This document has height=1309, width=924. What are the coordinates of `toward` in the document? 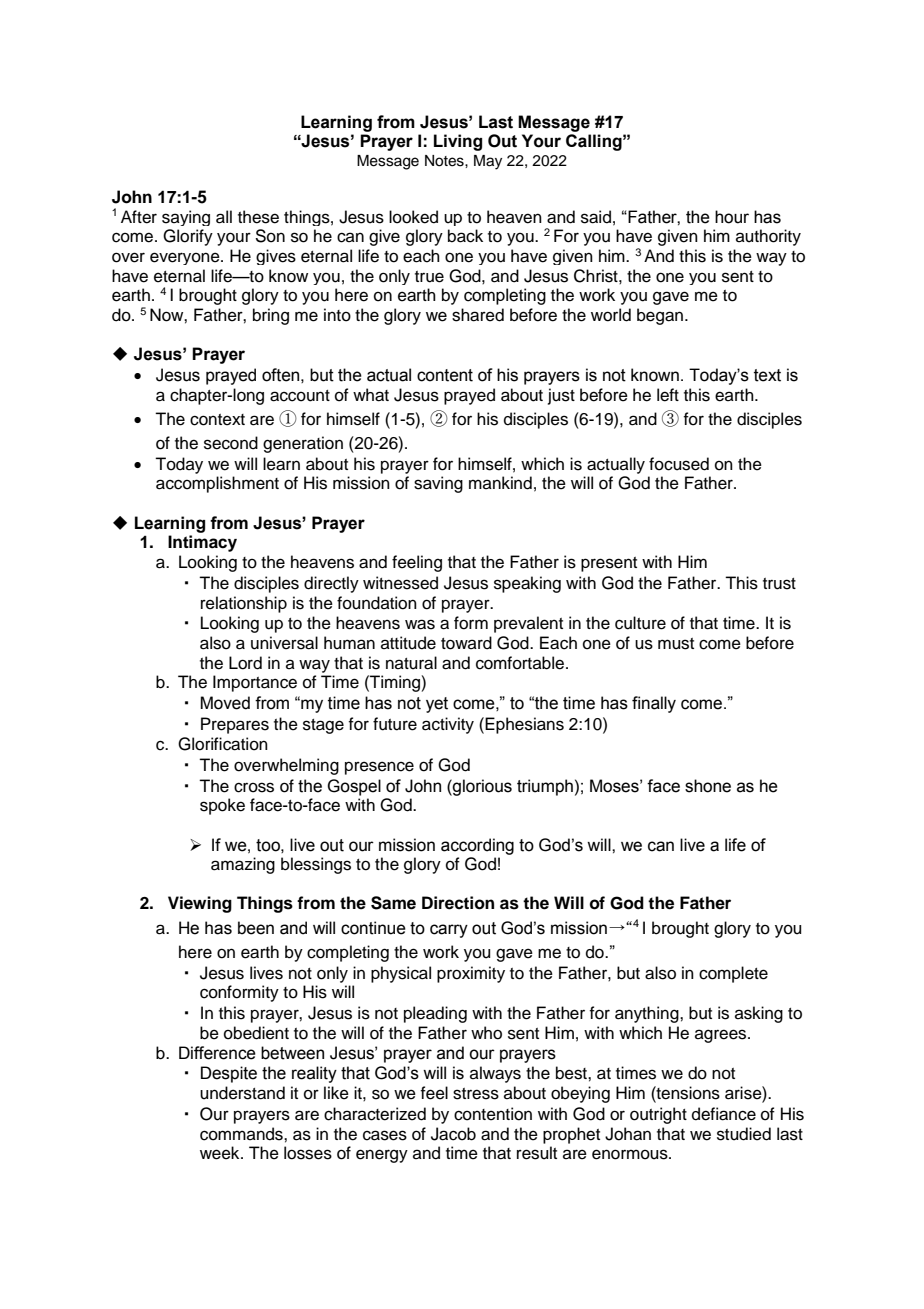 It's located at (466, 643).
